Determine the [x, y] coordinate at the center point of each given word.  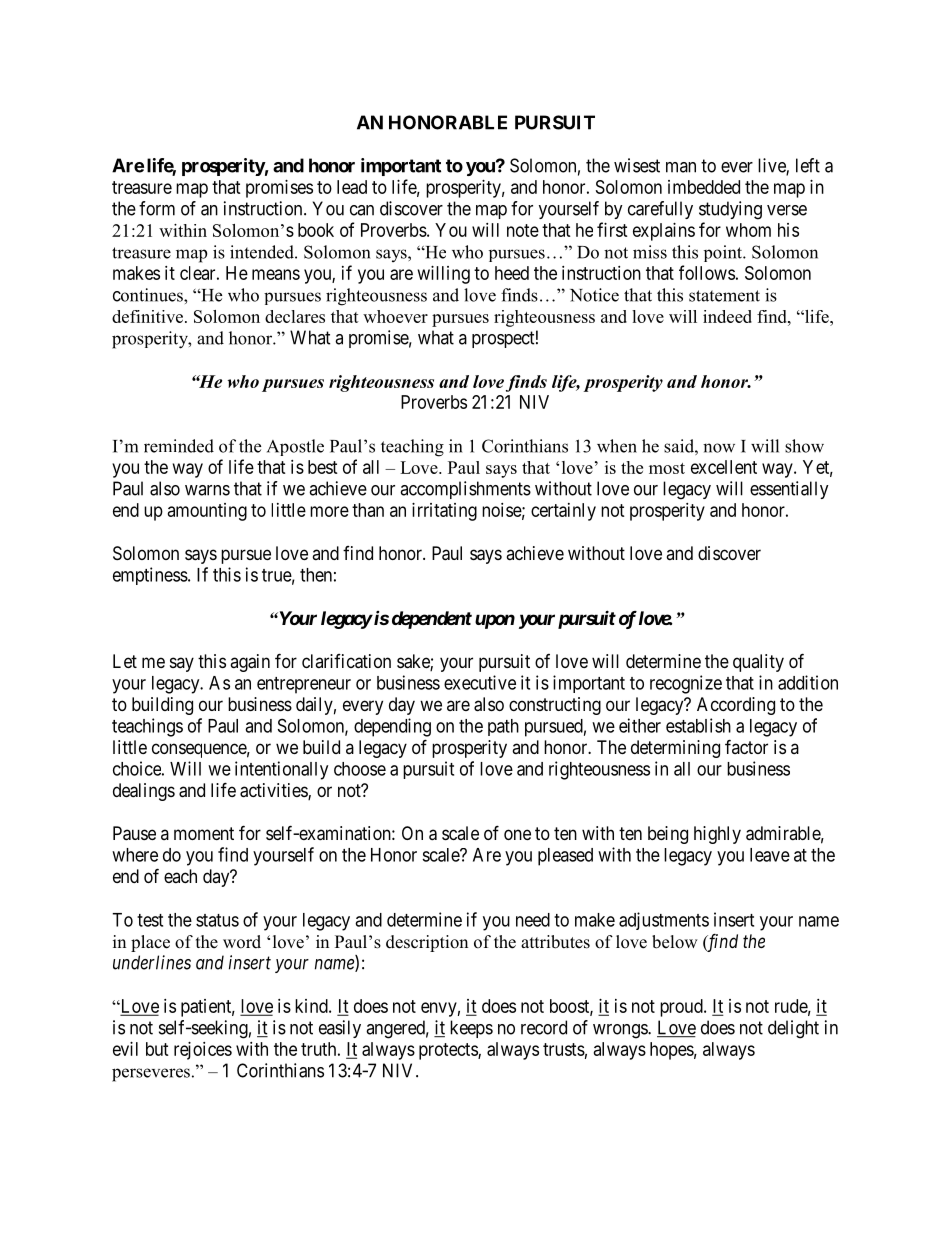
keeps [471, 1029]
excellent [724, 467]
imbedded [704, 187]
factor [746, 746]
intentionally [281, 770]
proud [682, 1008]
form [157, 208]
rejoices [203, 1051]
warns [207, 490]
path [503, 727]
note [523, 230]
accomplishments [465, 490]
